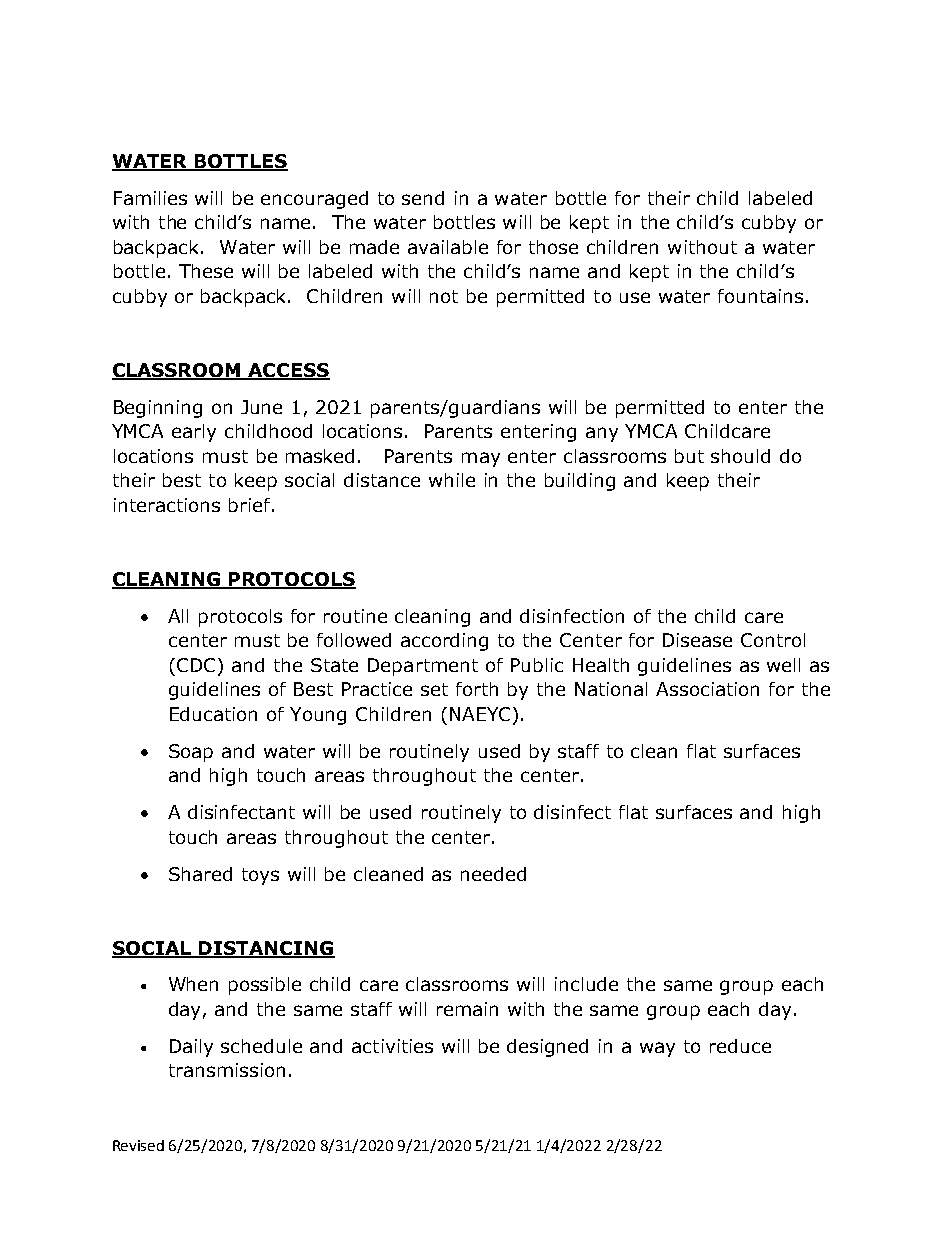 The image size is (952, 1233). Describe the element at coordinates (227, 1070) in the page. I see `transmission` at that location.
